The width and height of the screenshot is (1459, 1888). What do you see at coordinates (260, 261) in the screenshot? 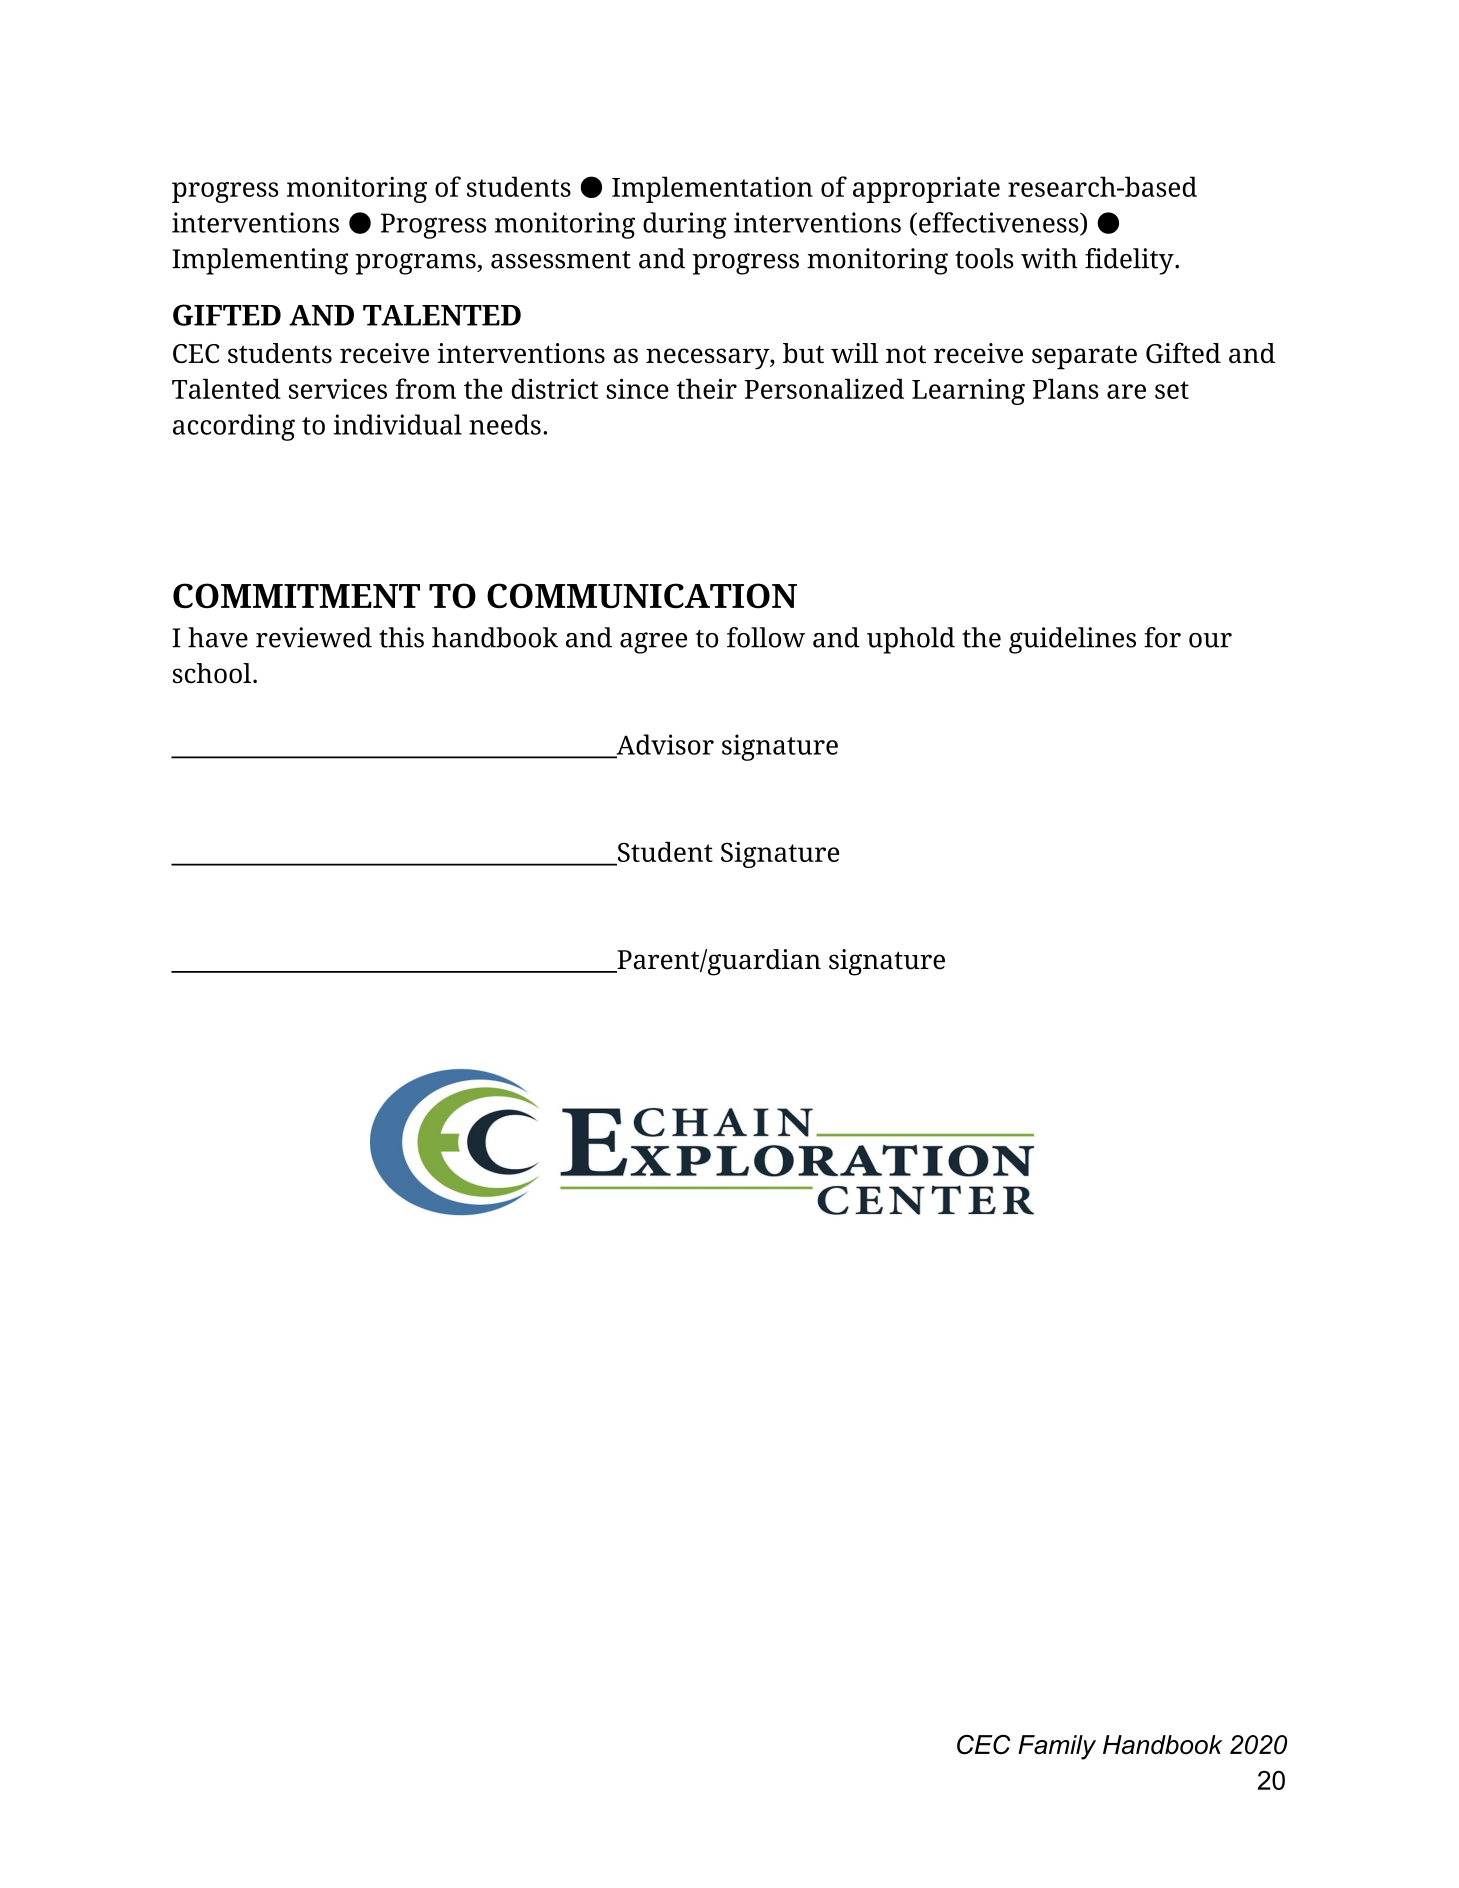
I see `Implementing` at bounding box center [260, 261].
